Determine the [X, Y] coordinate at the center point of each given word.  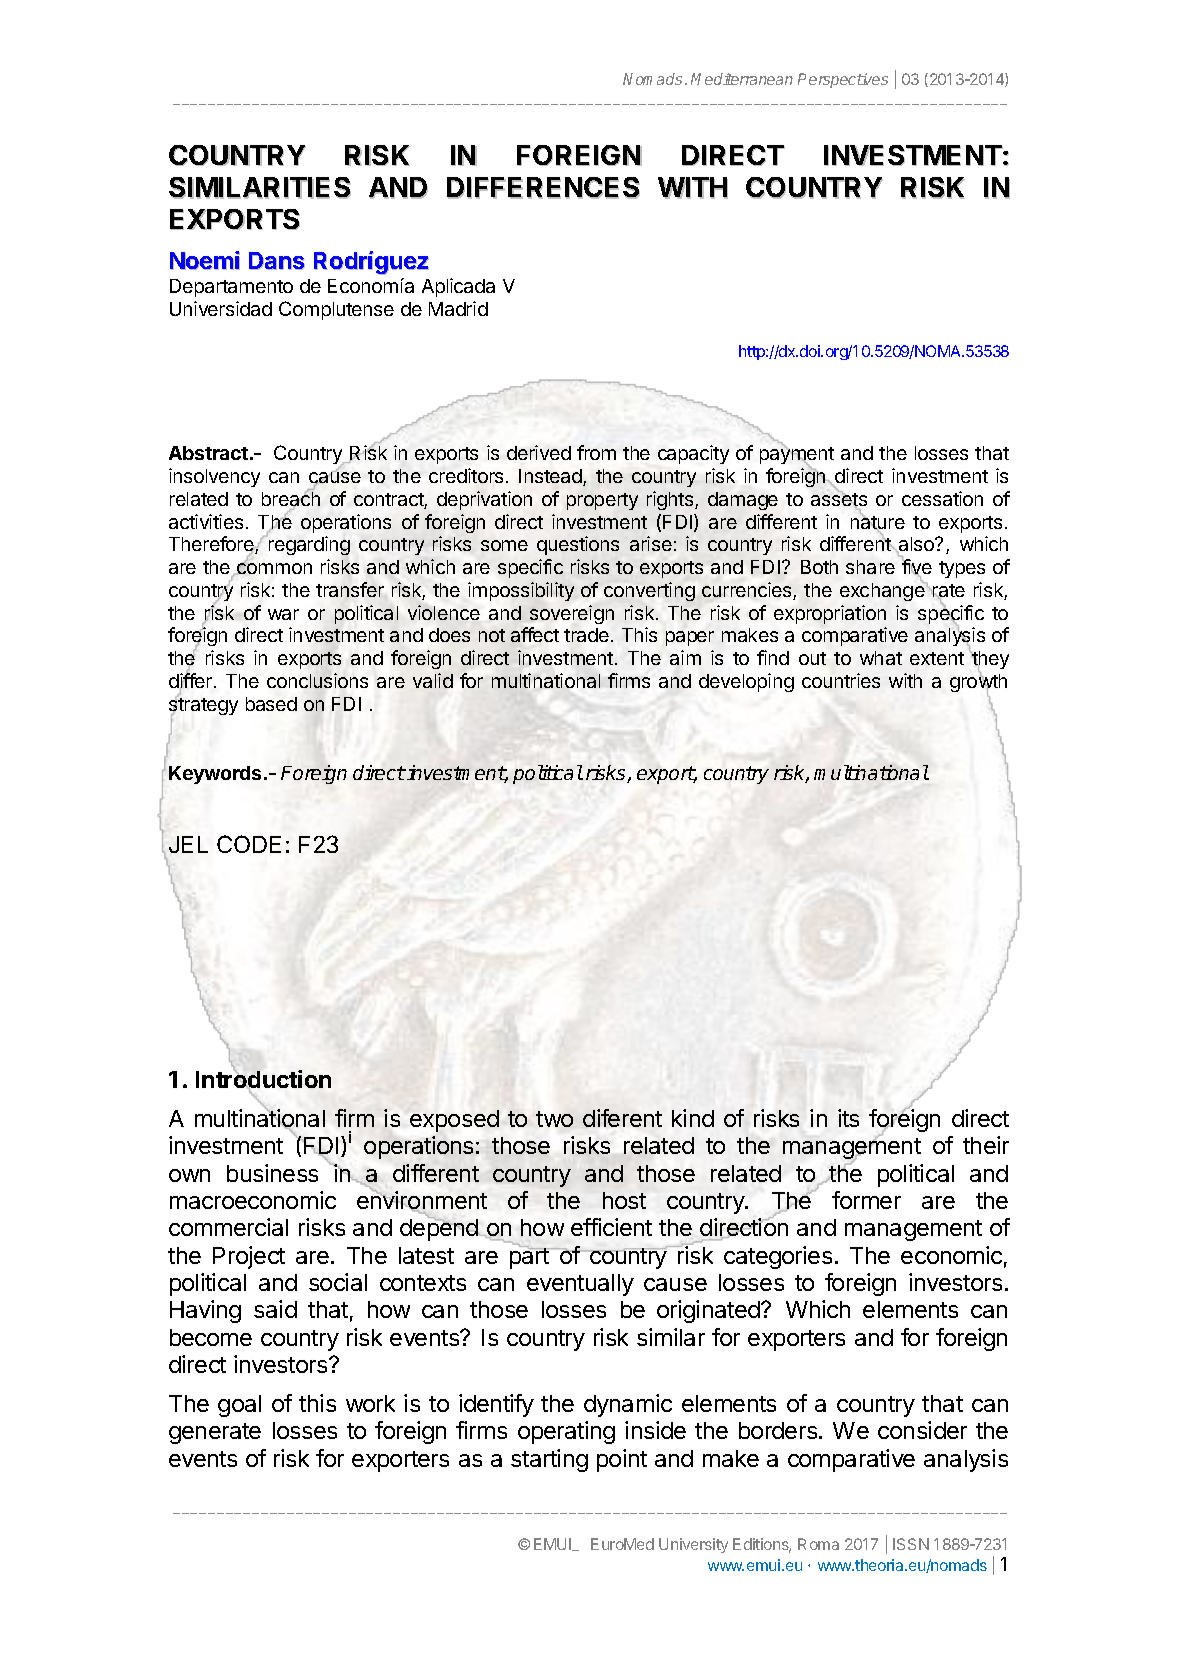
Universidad [221, 308]
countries [841, 680]
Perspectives [843, 80]
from [596, 452]
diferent [622, 1118]
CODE [249, 844]
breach [291, 499]
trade [586, 635]
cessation [942, 498]
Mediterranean [742, 79]
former [866, 1200]
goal [239, 1406]
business [272, 1173]
